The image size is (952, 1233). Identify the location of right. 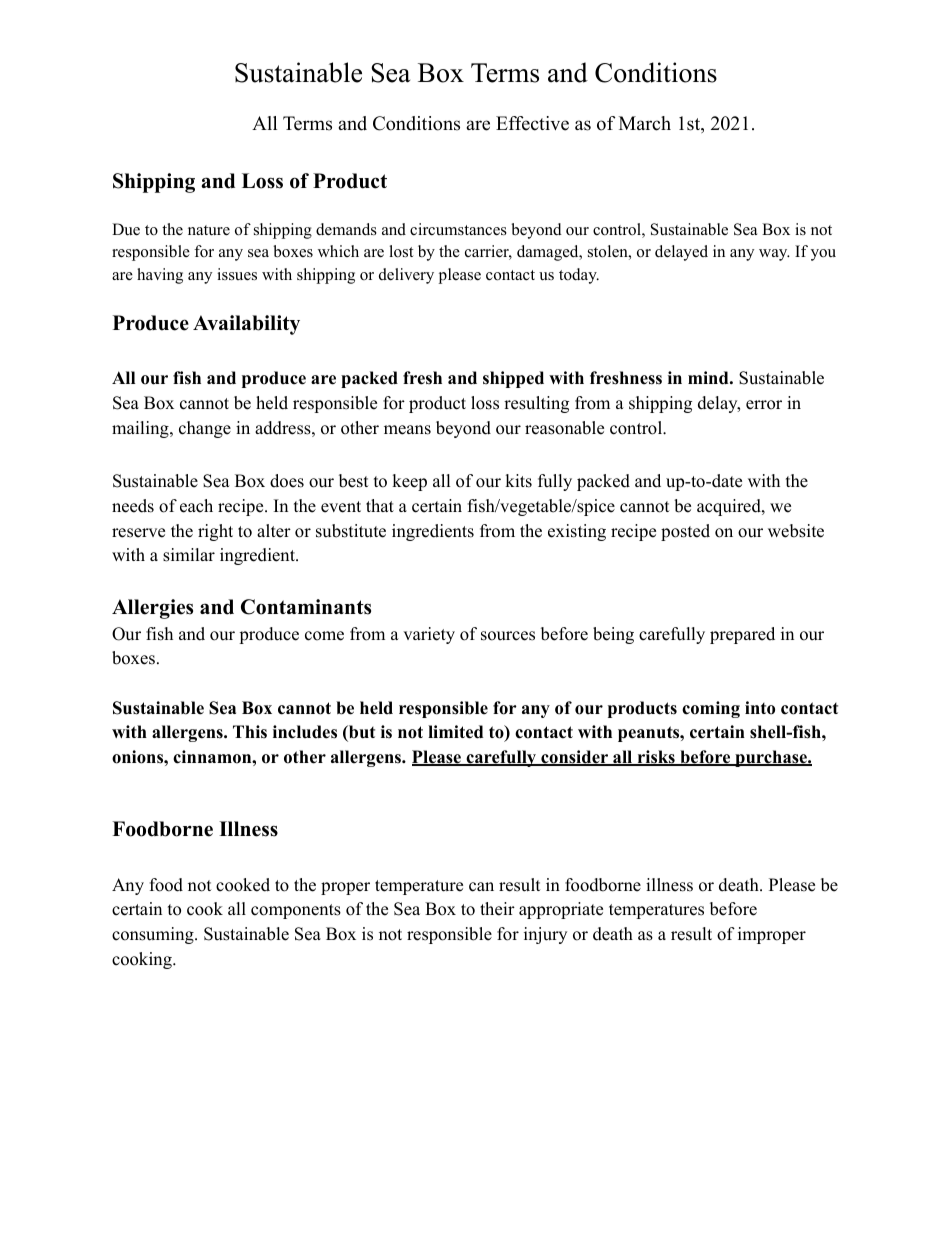
(215, 532).
